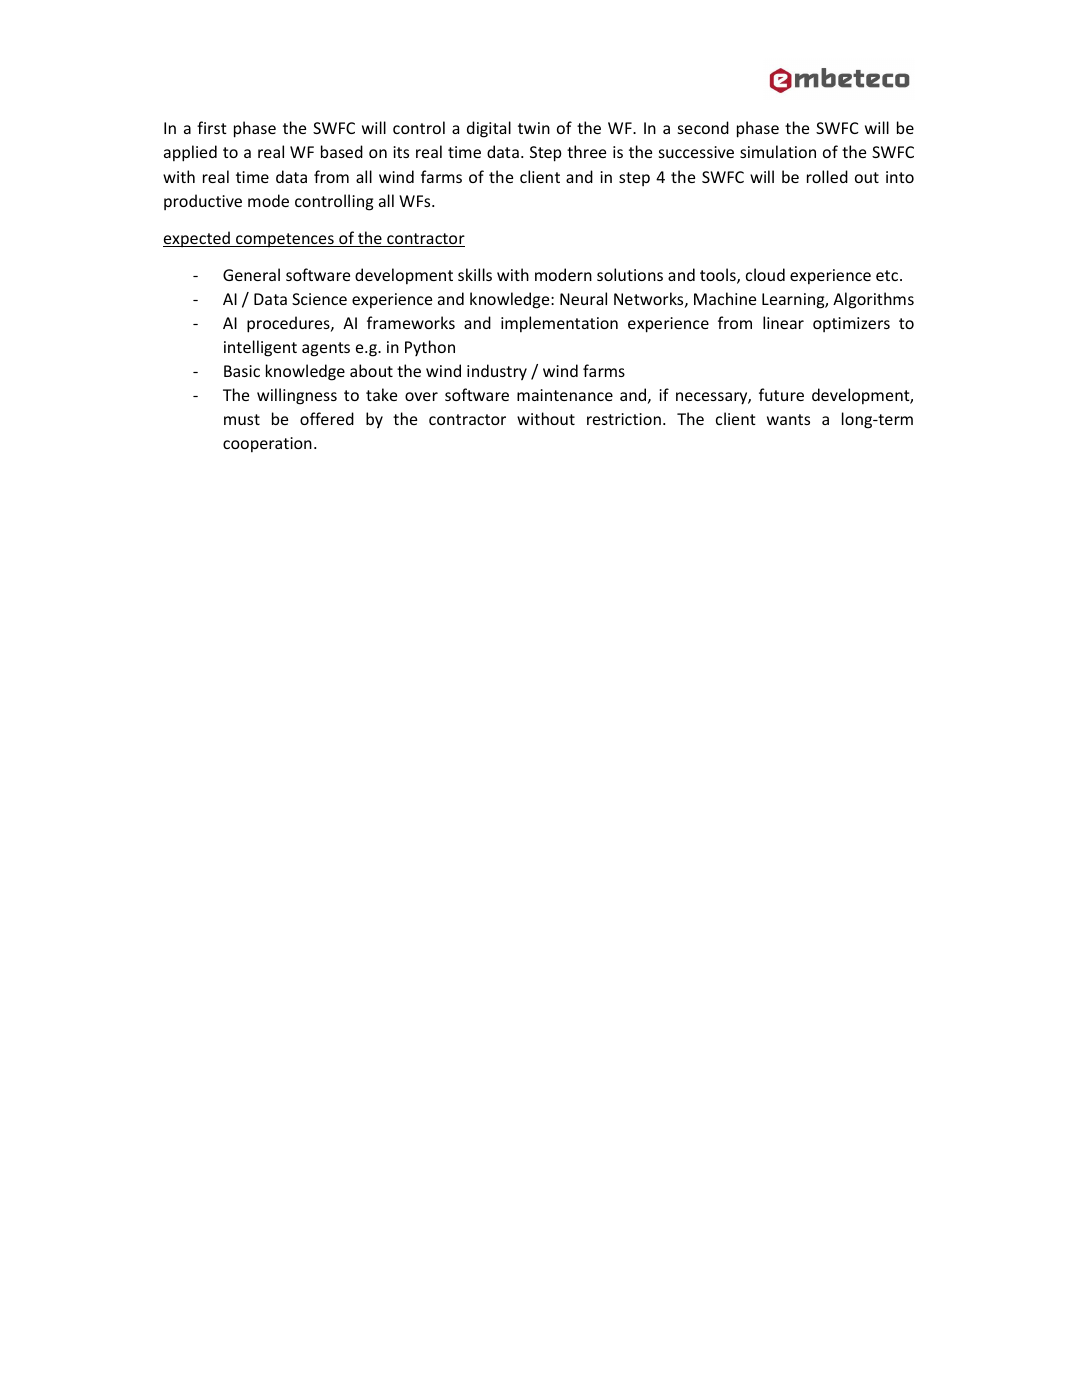 The width and height of the screenshot is (1079, 1397). Describe the element at coordinates (778, 151) in the screenshot. I see `simulation` at that location.
